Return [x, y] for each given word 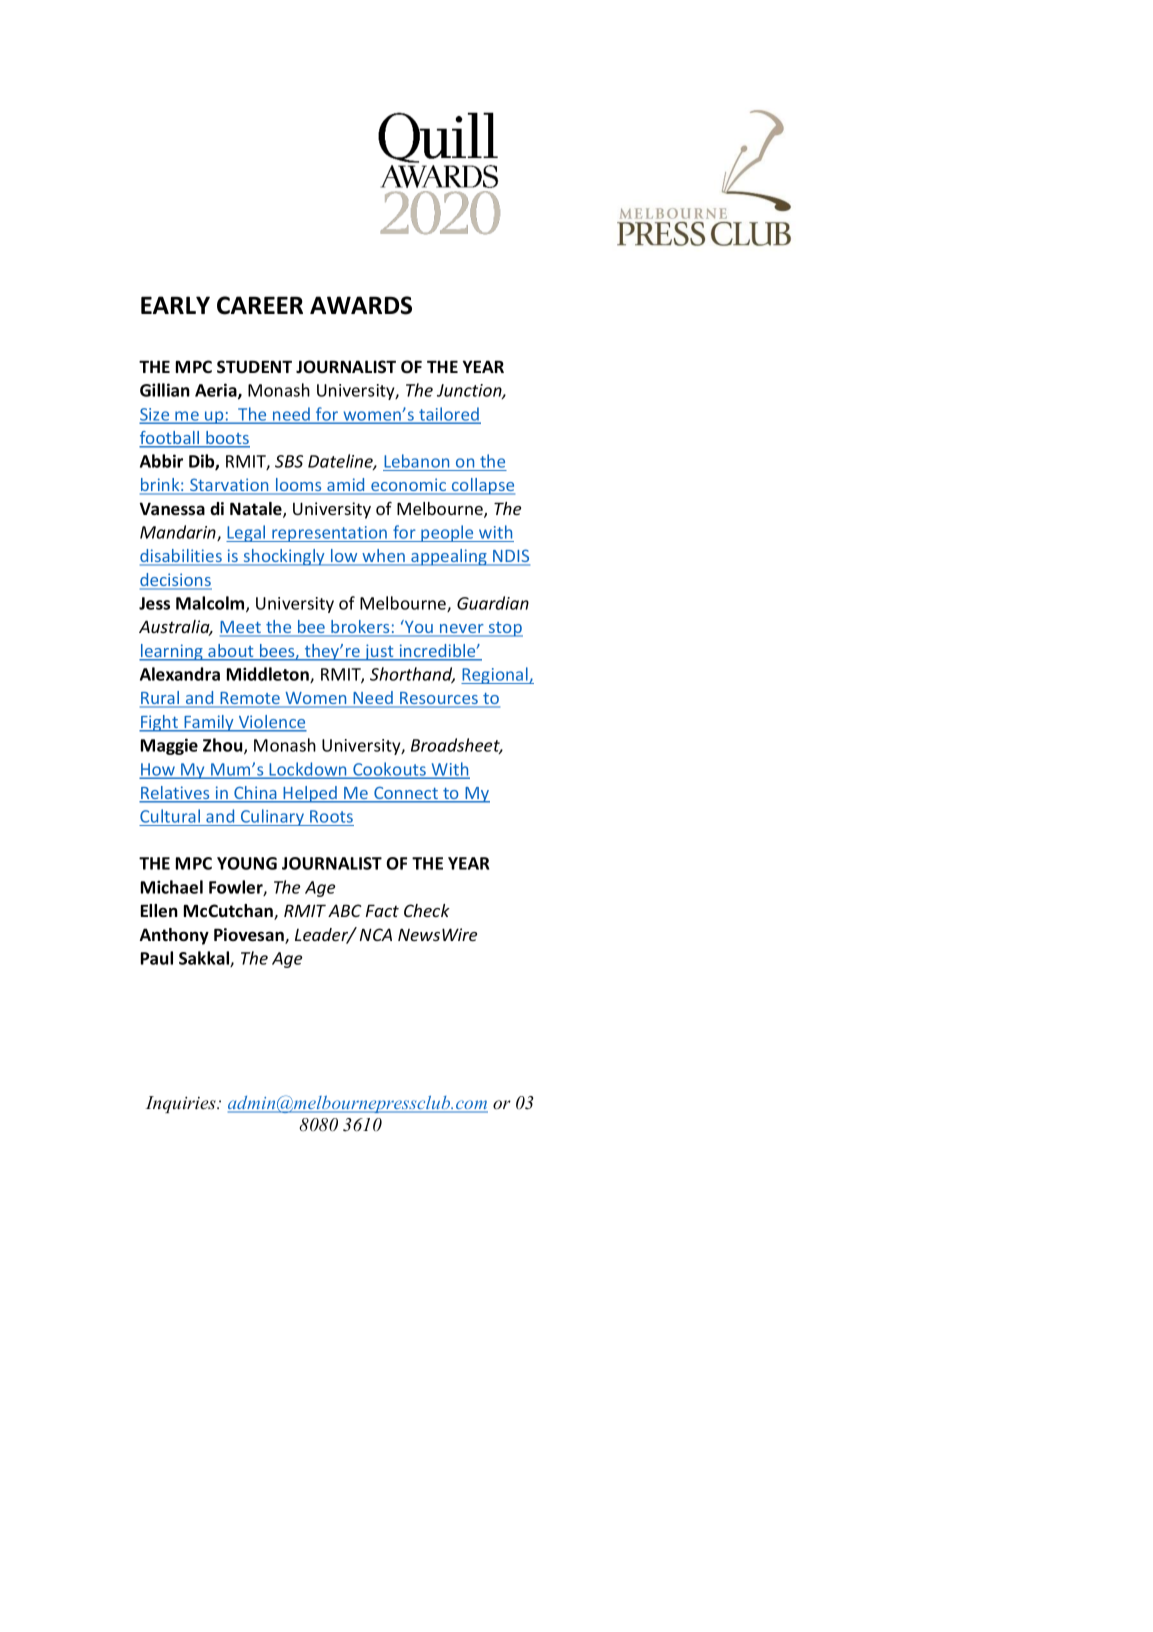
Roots [331, 816]
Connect [406, 794]
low [344, 557]
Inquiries [181, 1104]
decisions [176, 581]
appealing [449, 557]
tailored [449, 415]
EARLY [175, 305]
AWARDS [361, 305]
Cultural [170, 816]
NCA [376, 934]
